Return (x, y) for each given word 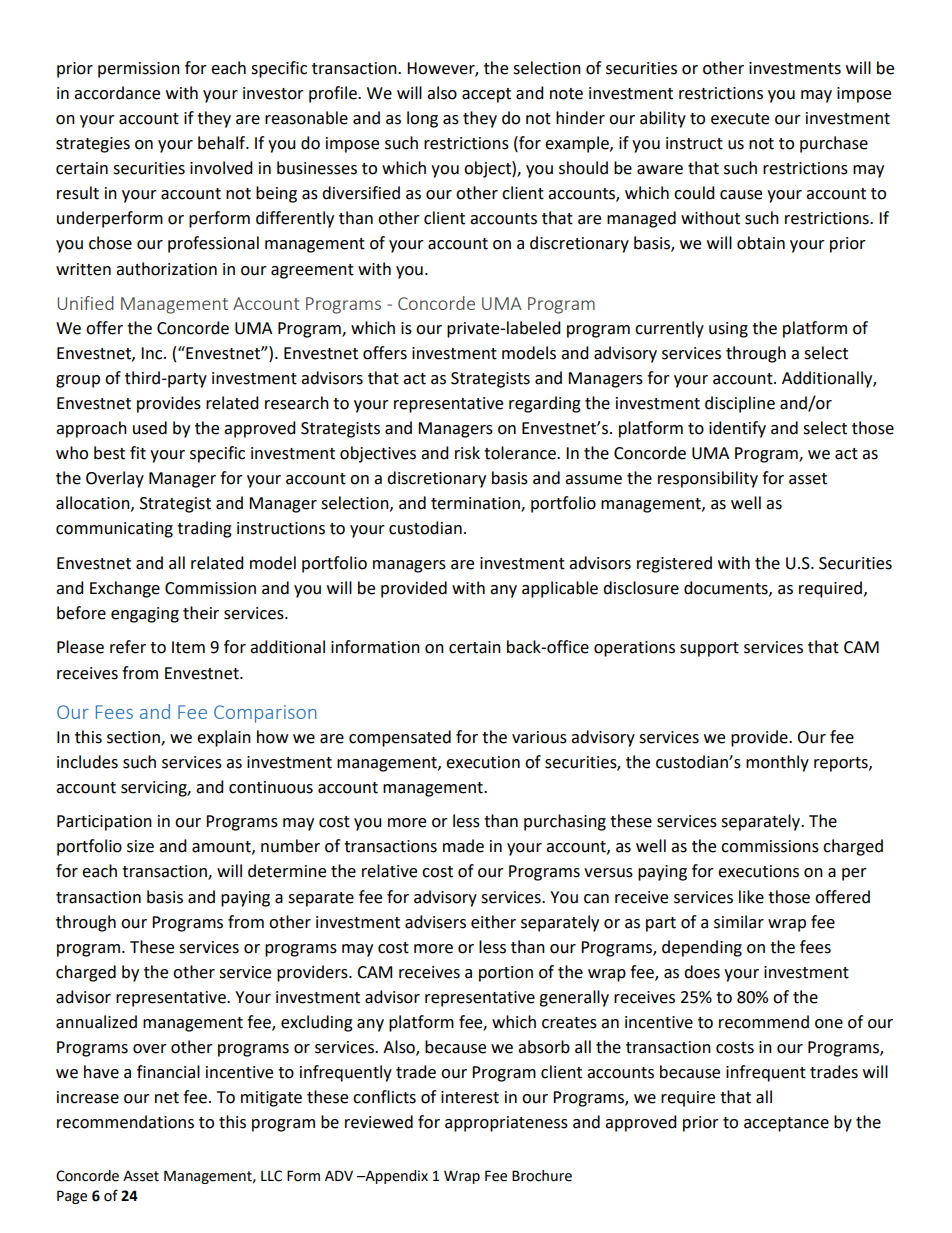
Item (188, 647)
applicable (560, 589)
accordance (117, 93)
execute (740, 119)
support (709, 649)
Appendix (395, 1177)
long (422, 119)
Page (72, 1197)
